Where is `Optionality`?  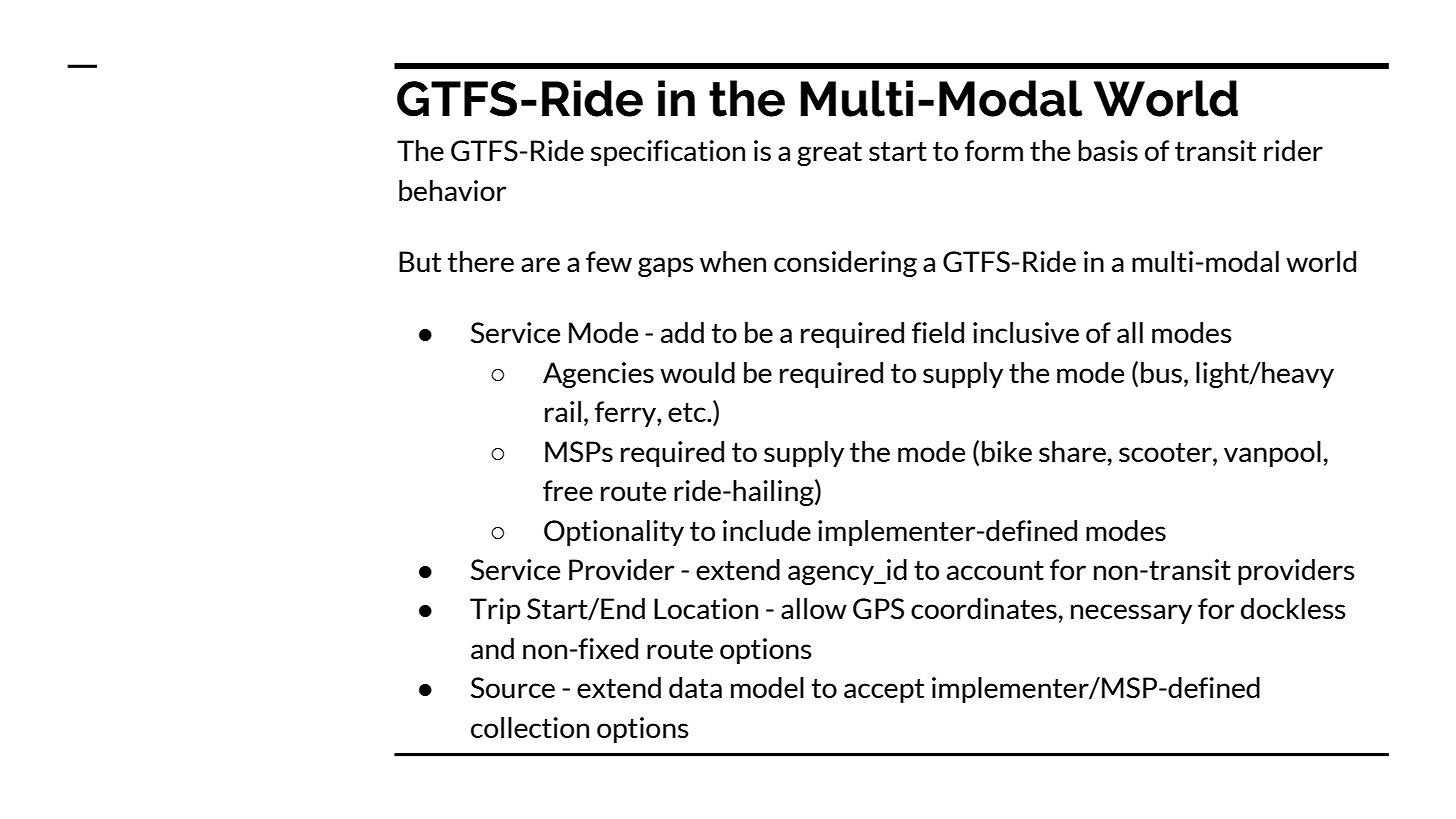 Optionality is located at coordinates (614, 533).
